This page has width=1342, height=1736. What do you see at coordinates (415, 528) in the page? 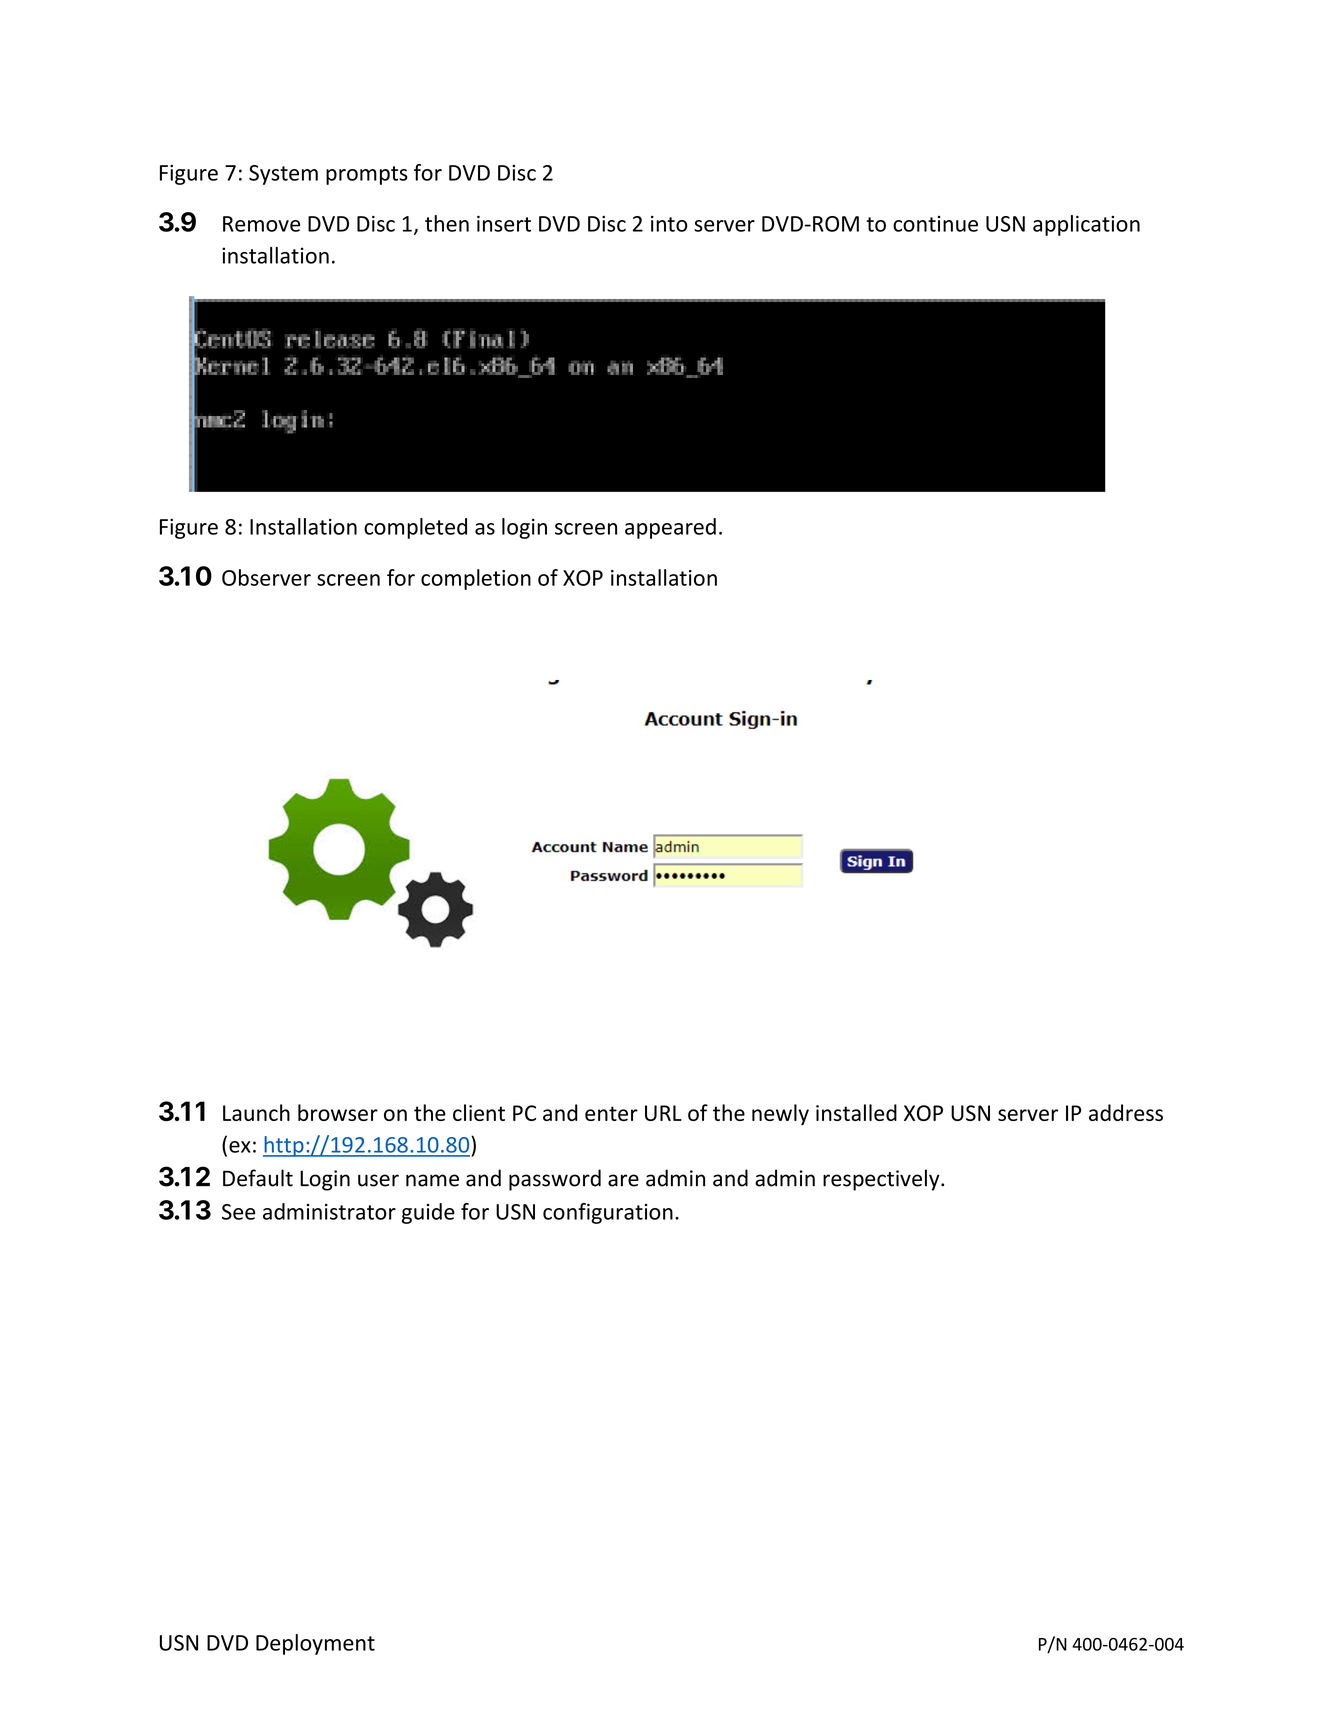
I see `completed` at bounding box center [415, 528].
